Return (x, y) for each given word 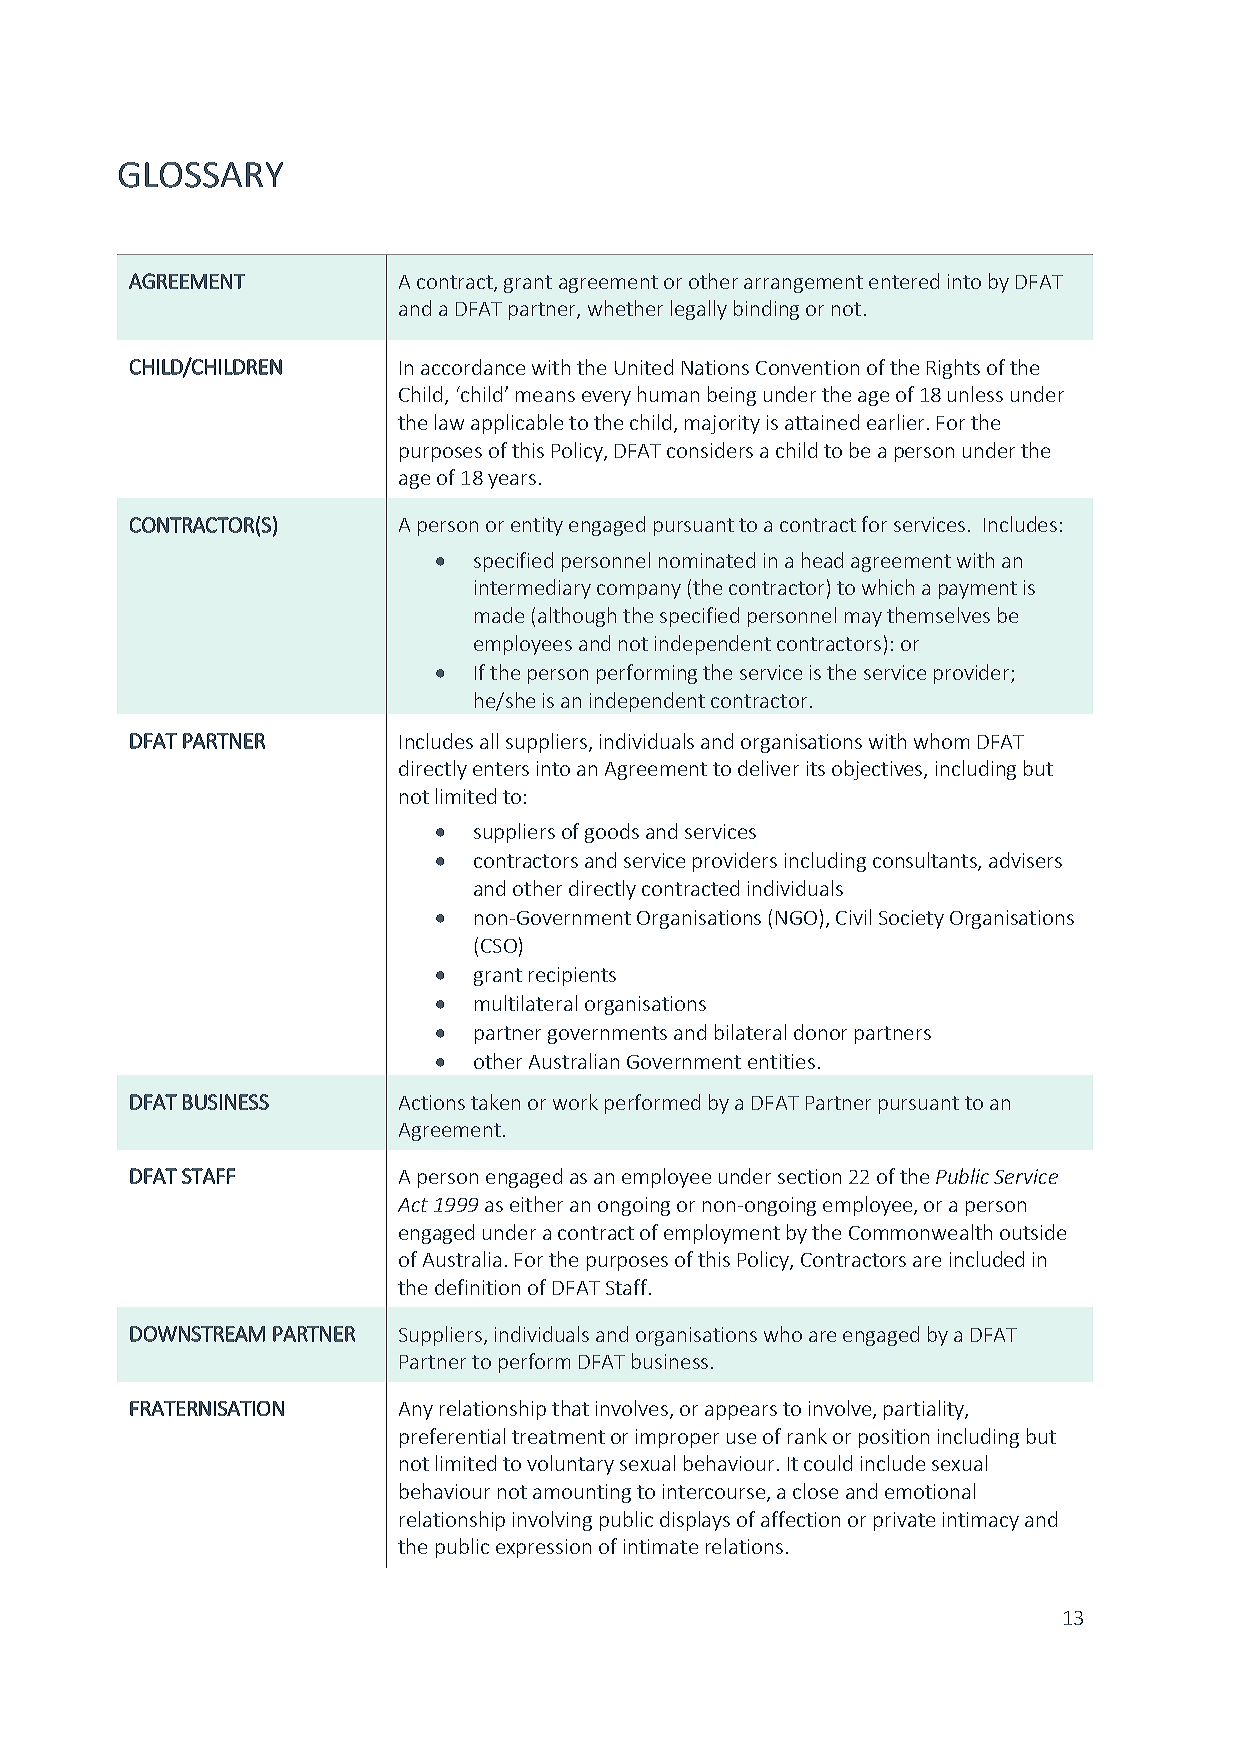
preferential (452, 1438)
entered (904, 281)
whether (625, 308)
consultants (926, 861)
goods (612, 833)
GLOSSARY (201, 175)
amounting (582, 1493)
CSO (499, 946)
